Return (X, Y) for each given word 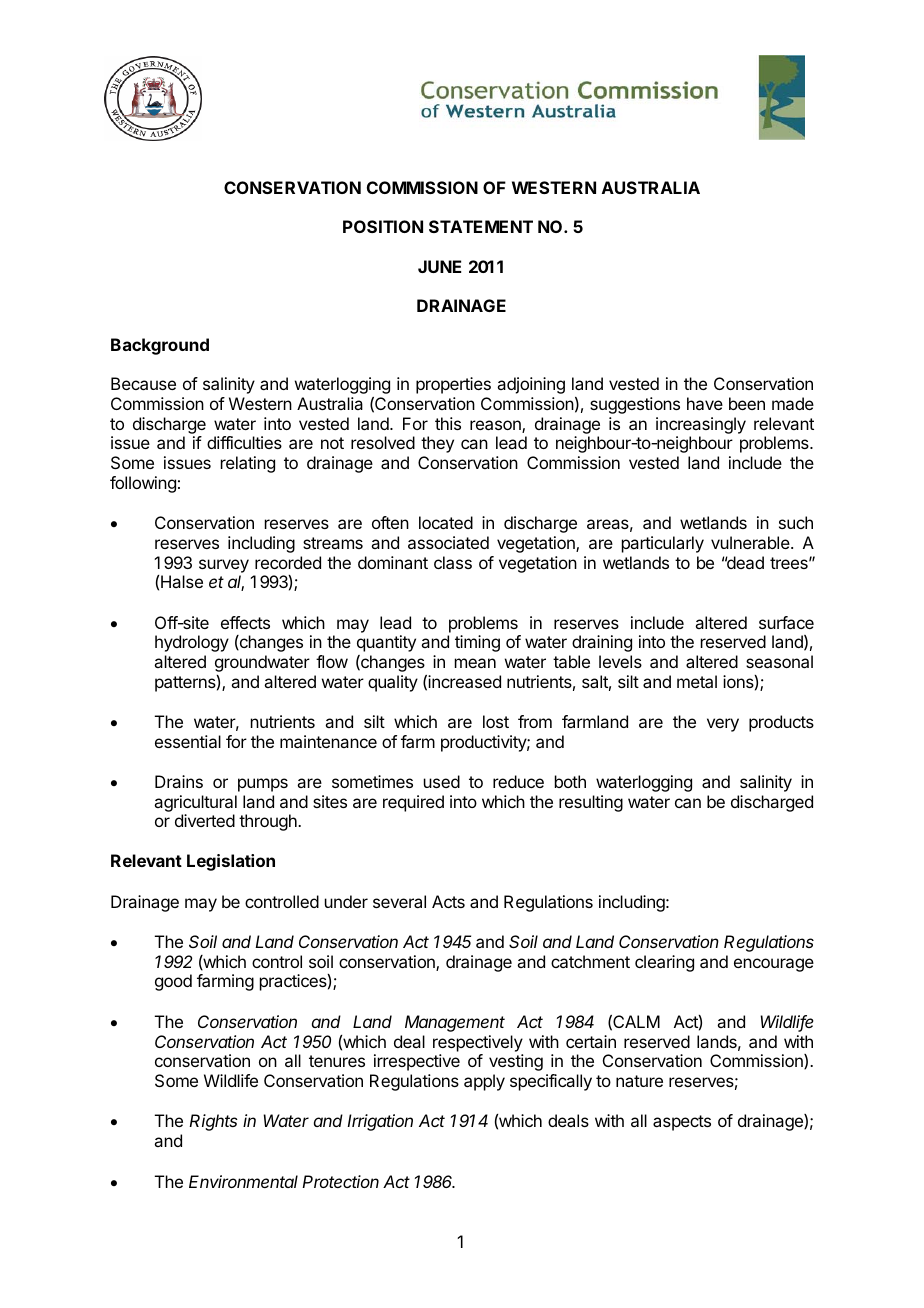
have (705, 403)
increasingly (701, 427)
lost (496, 721)
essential (188, 741)
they (437, 444)
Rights (213, 1122)
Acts (448, 901)
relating (248, 464)
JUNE (439, 266)
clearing (664, 963)
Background (160, 346)
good (173, 982)
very (723, 725)
